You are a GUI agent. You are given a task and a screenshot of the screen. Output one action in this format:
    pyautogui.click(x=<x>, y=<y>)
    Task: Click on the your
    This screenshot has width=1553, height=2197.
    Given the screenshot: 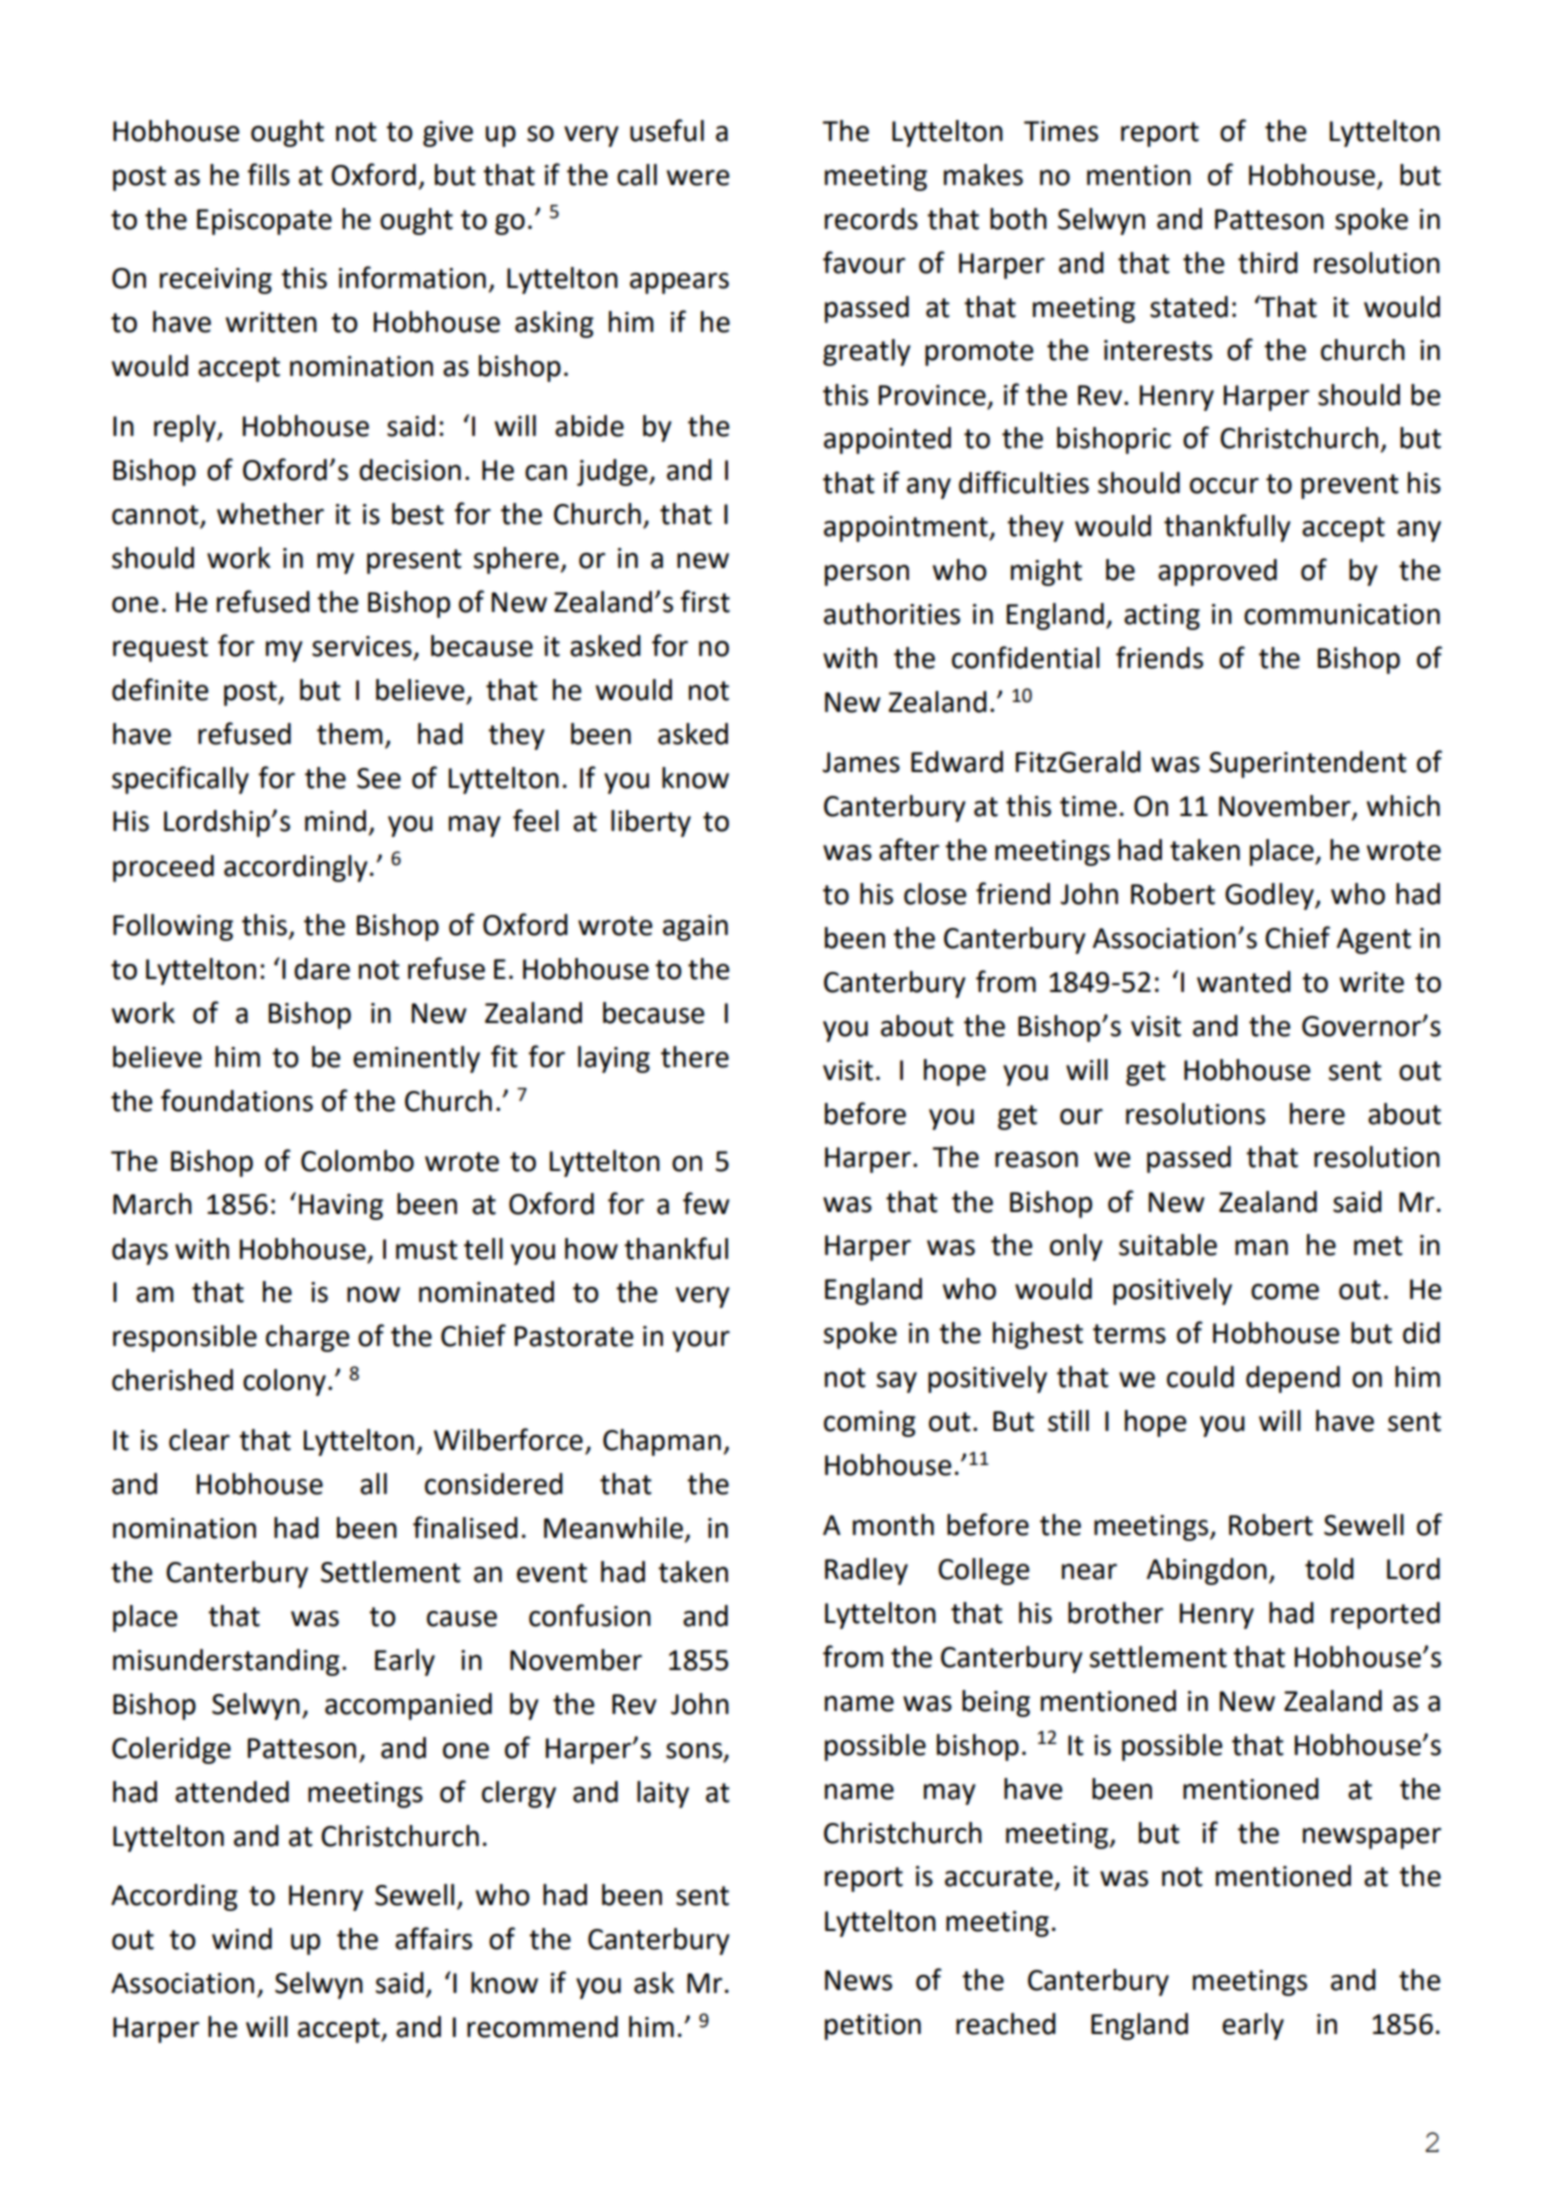 What is the action you would take?
    pyautogui.click(x=701, y=1341)
